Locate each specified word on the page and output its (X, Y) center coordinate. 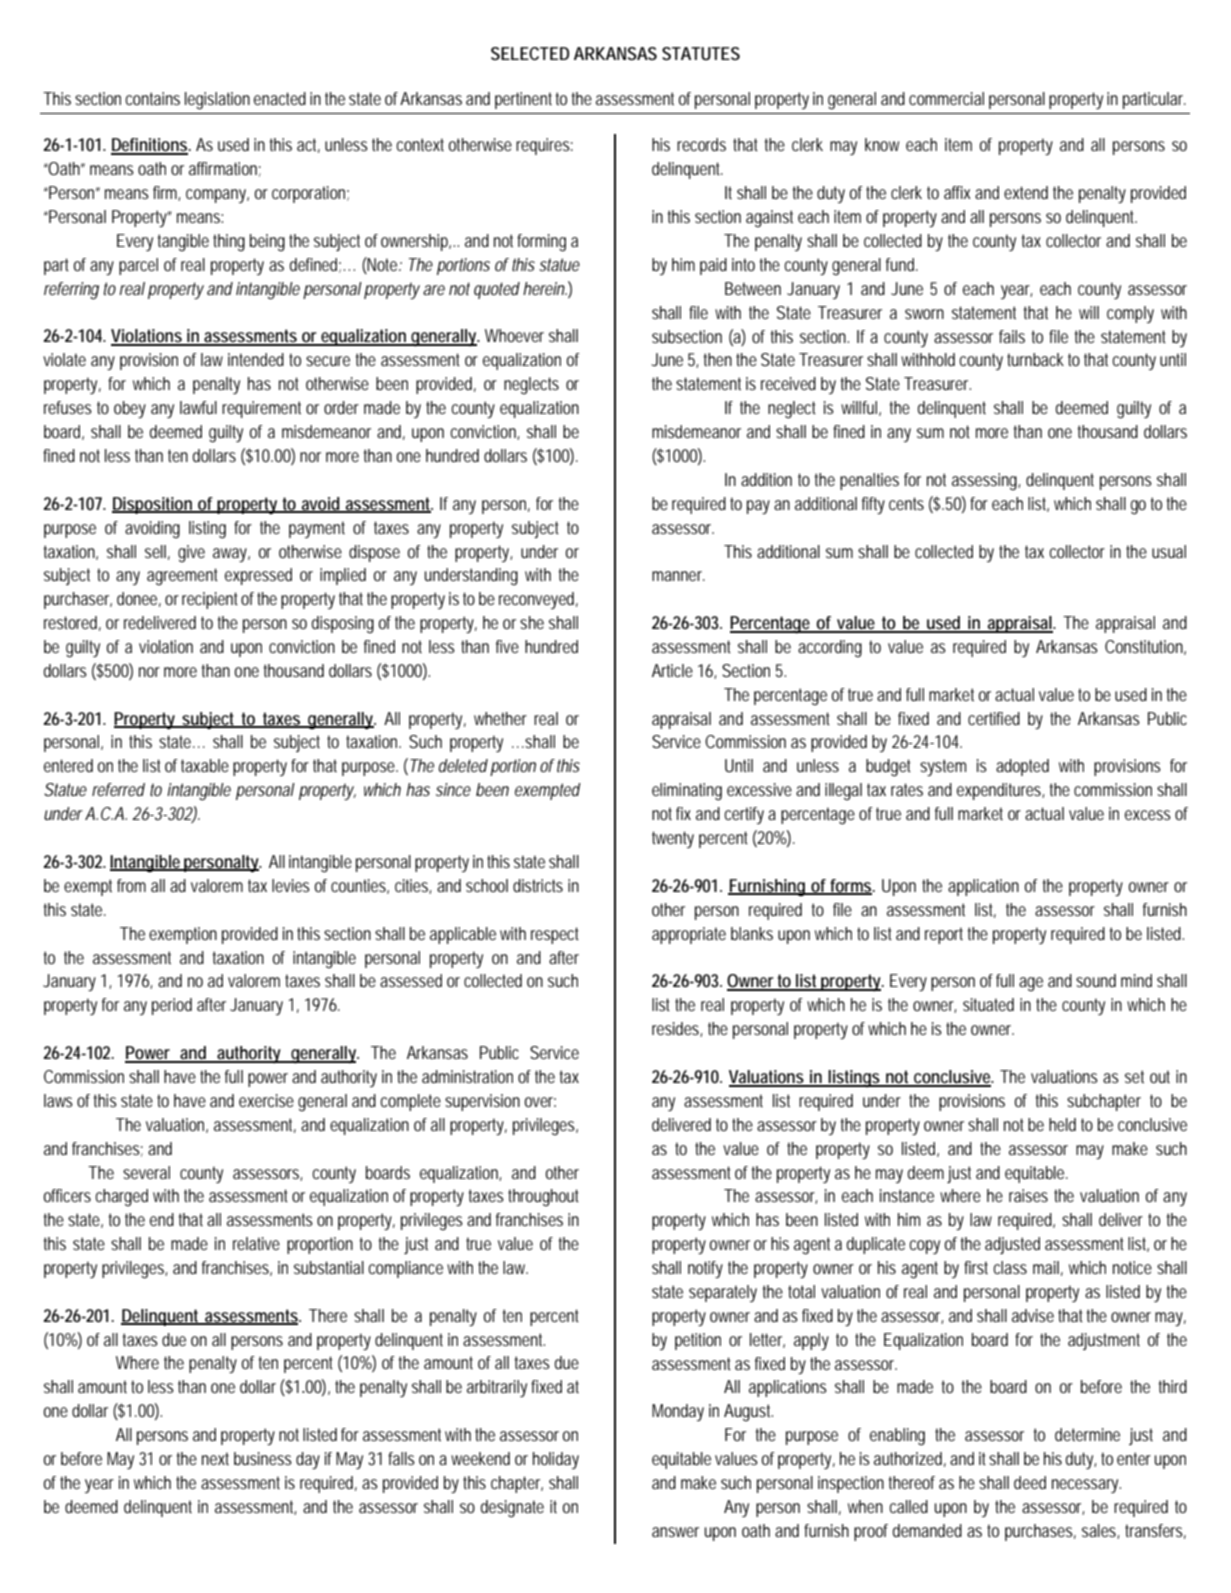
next (215, 1458)
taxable (205, 765)
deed (1030, 1482)
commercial (946, 98)
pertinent (525, 100)
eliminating (687, 792)
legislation (217, 101)
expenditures (1001, 791)
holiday (556, 1460)
